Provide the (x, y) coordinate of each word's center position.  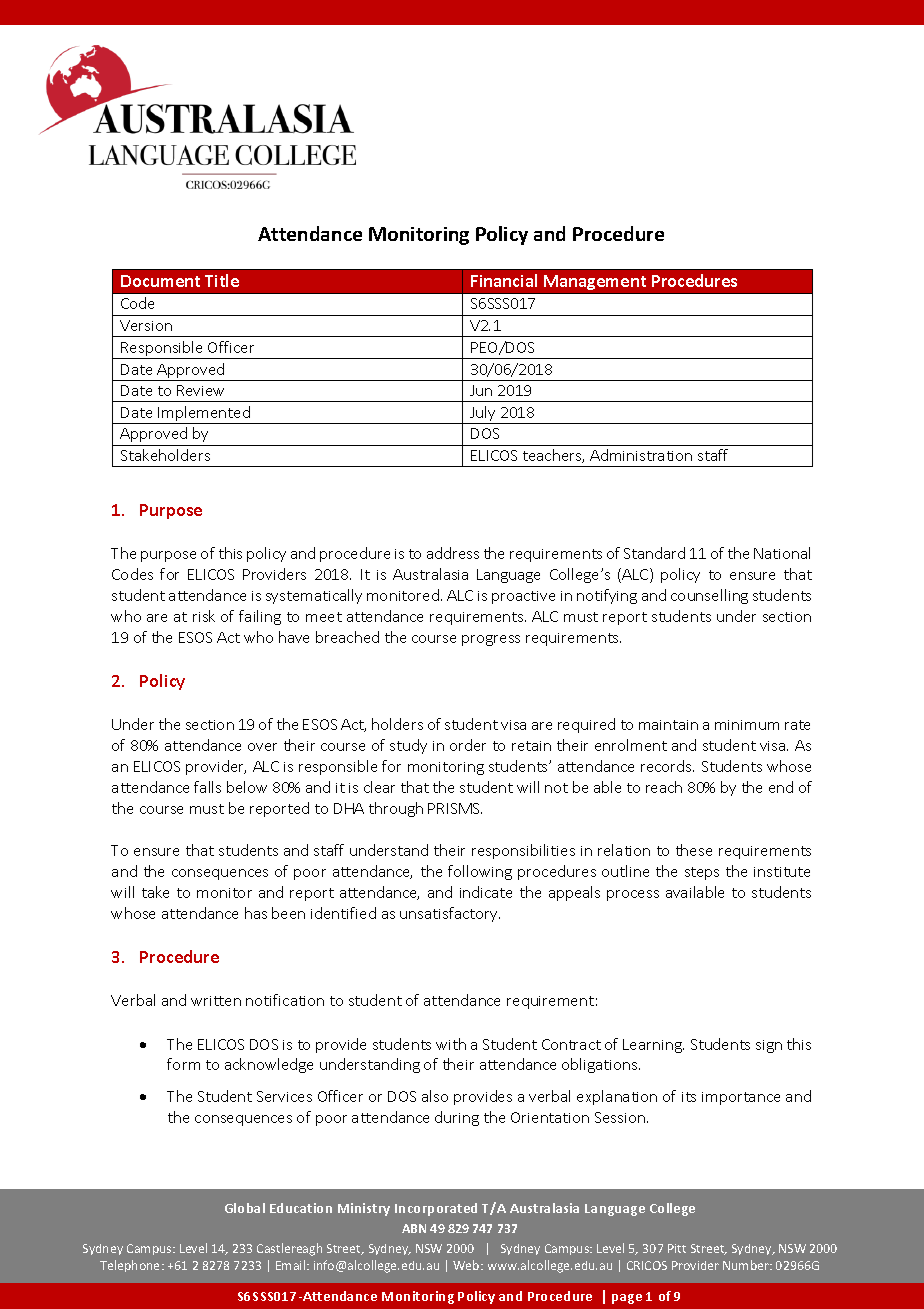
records (667, 766)
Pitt (677, 1248)
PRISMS (455, 808)
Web (467, 1265)
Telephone (131, 1266)
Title (222, 280)
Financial (504, 280)
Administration (641, 455)
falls (207, 787)
